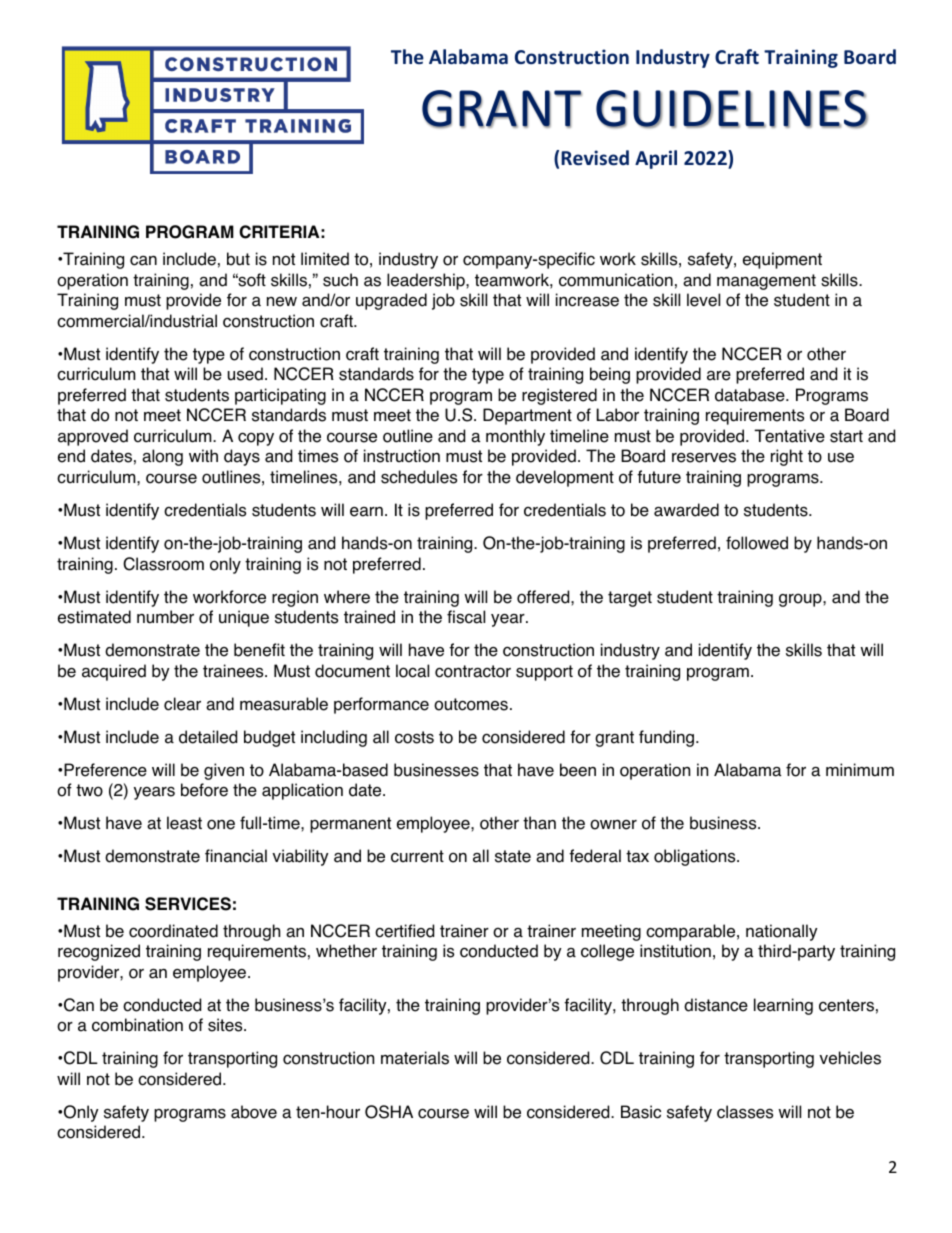 Image resolution: width=952 pixels, height=1233 pixels. I want to click on GUIDELINES, so click(732, 109).
